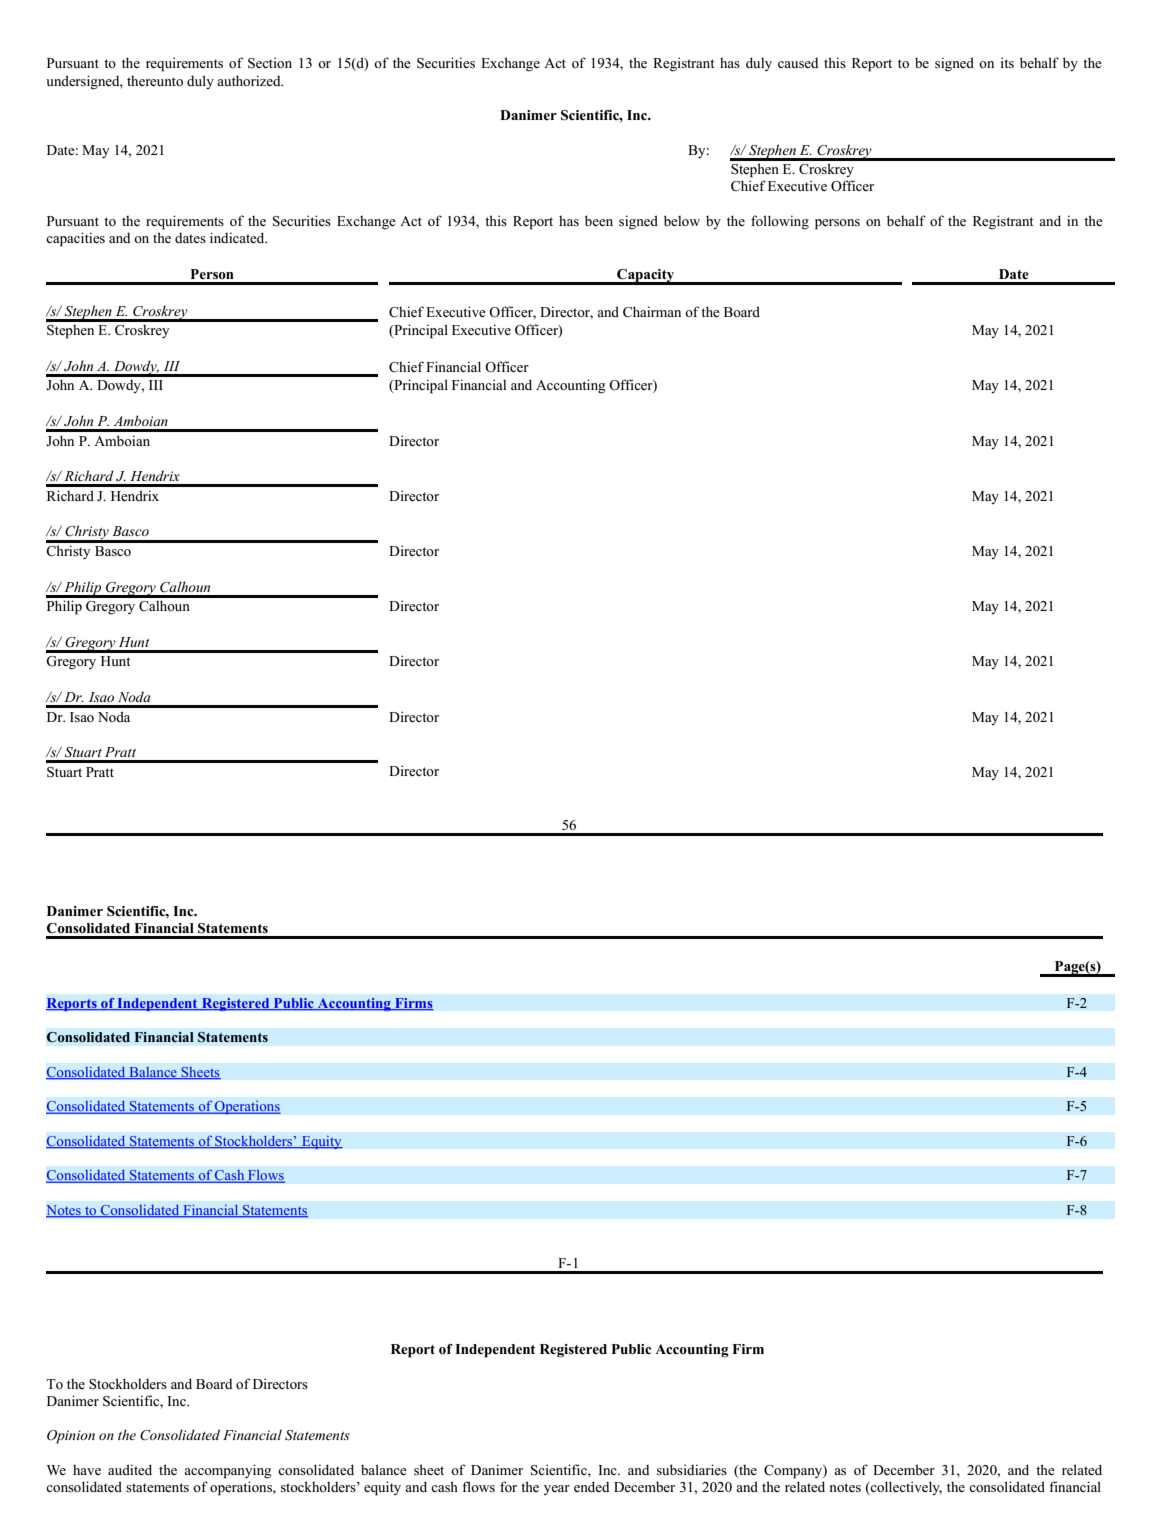 This screenshot has width=1173, height=1518. What do you see at coordinates (592, 1486) in the screenshot?
I see `ended` at bounding box center [592, 1486].
